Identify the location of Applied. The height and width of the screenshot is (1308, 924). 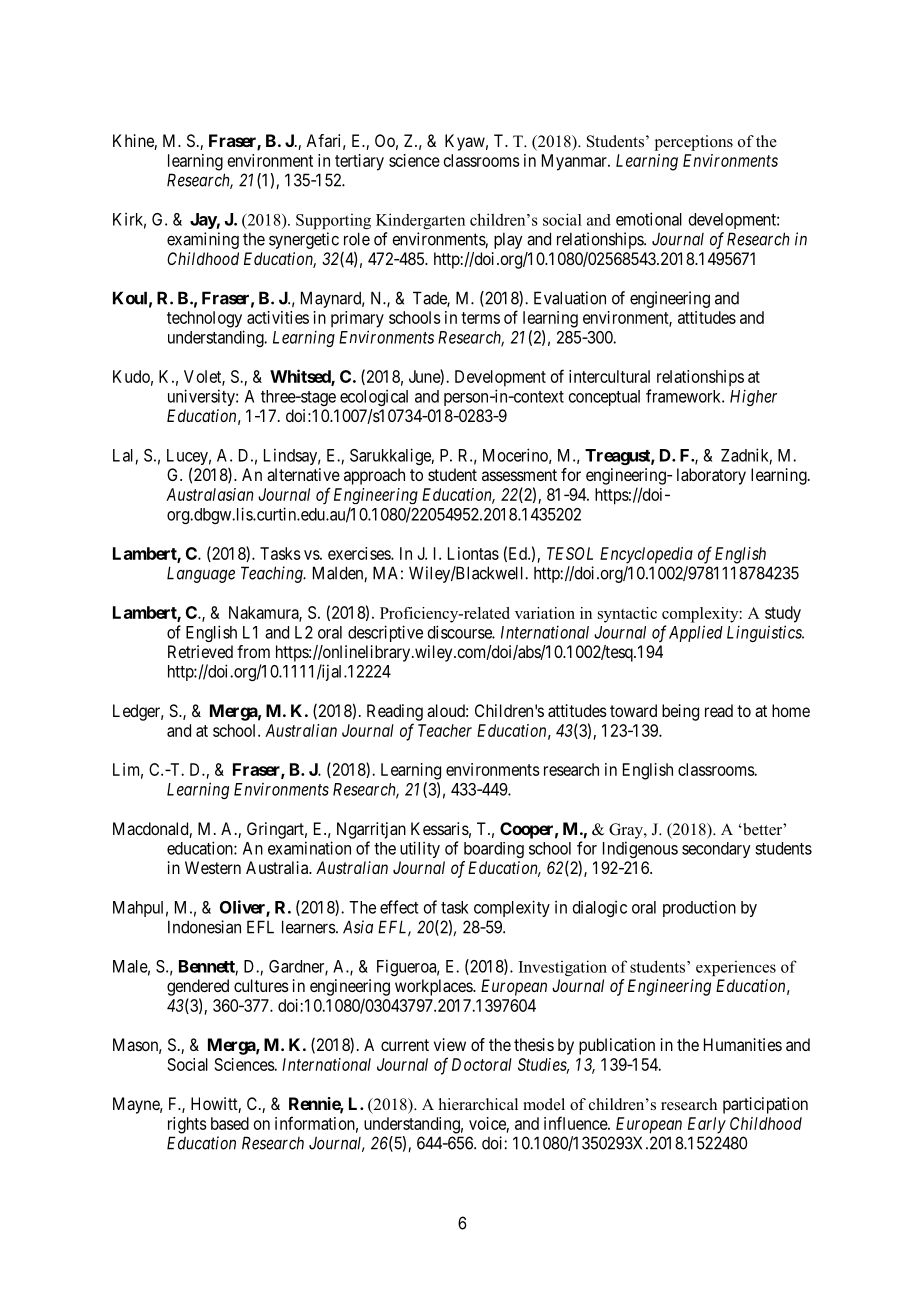
(696, 633).
